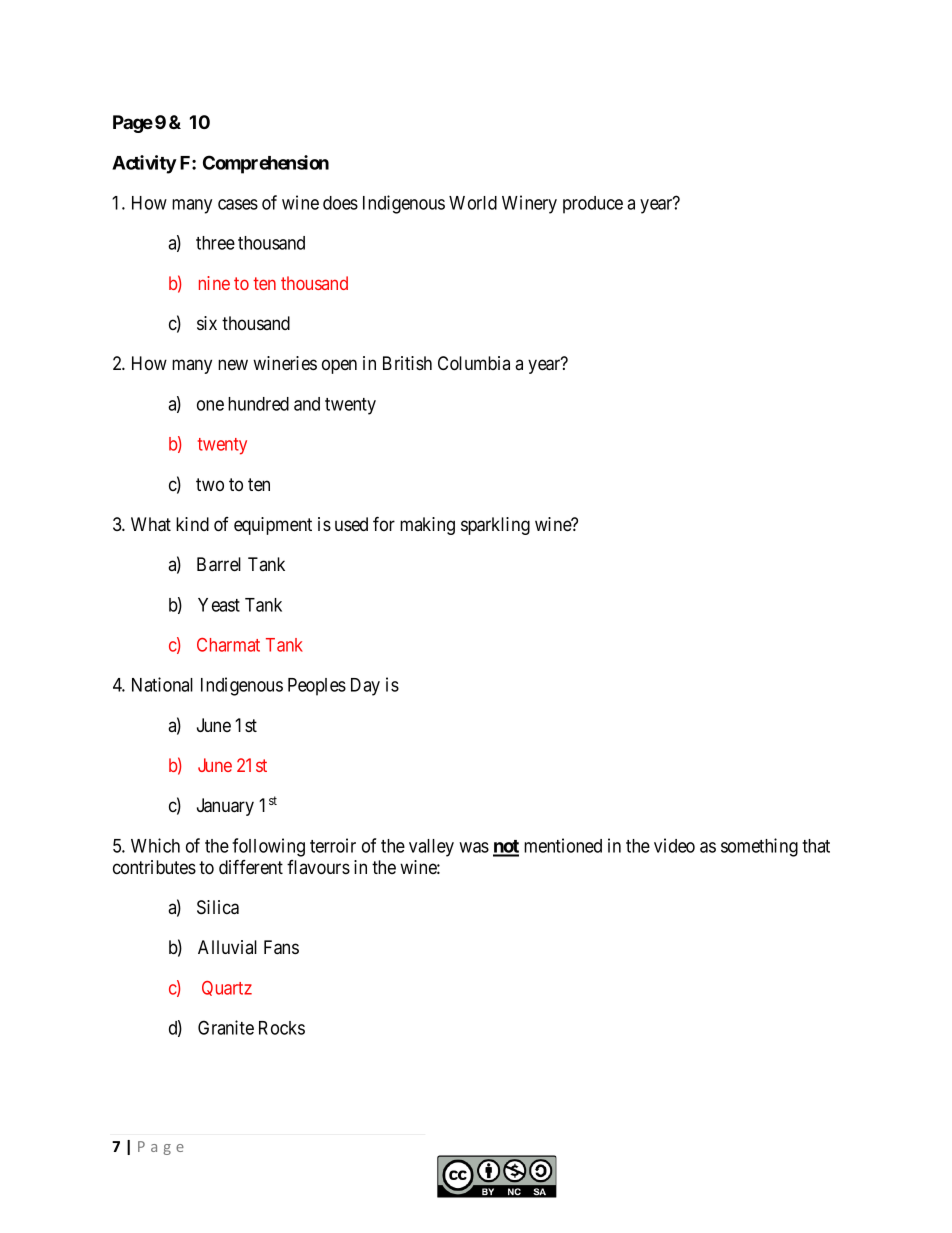 This page has height=1233, width=952. Describe the element at coordinates (759, 847) in the page. I see `something` at that location.
